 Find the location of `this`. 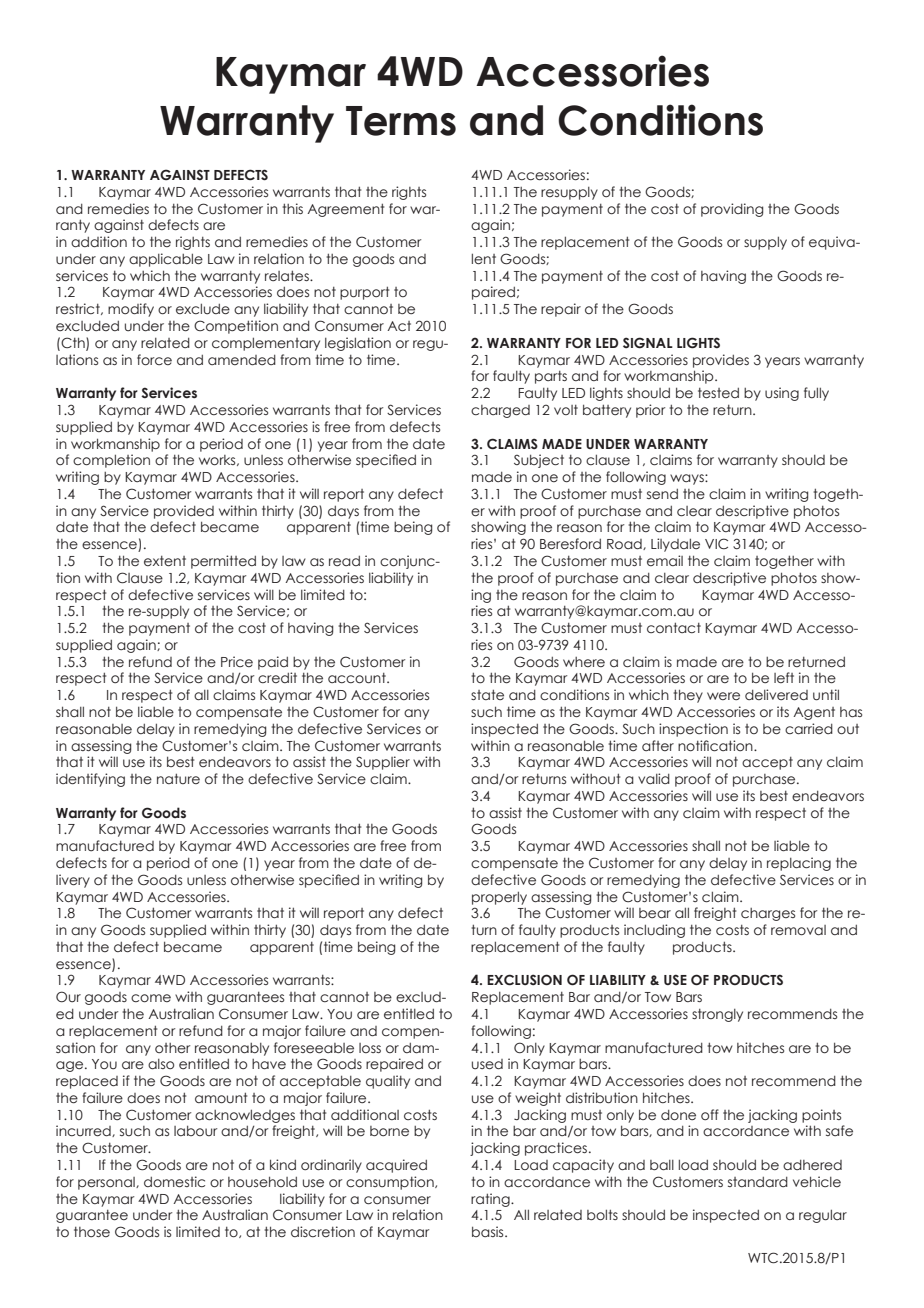

this is located at coordinates (292, 208).
